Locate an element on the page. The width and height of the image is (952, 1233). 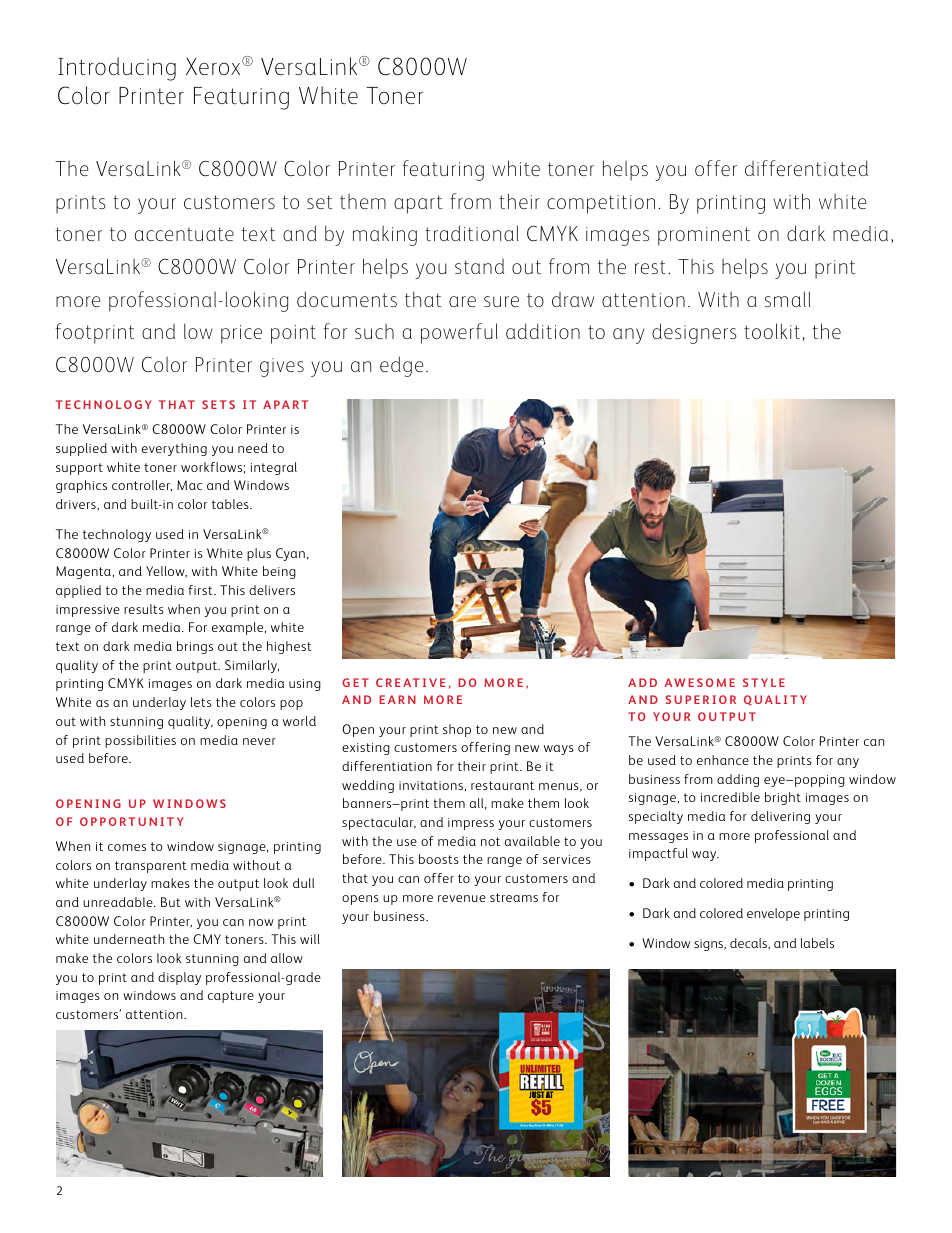
designers is located at coordinates (694, 333).
